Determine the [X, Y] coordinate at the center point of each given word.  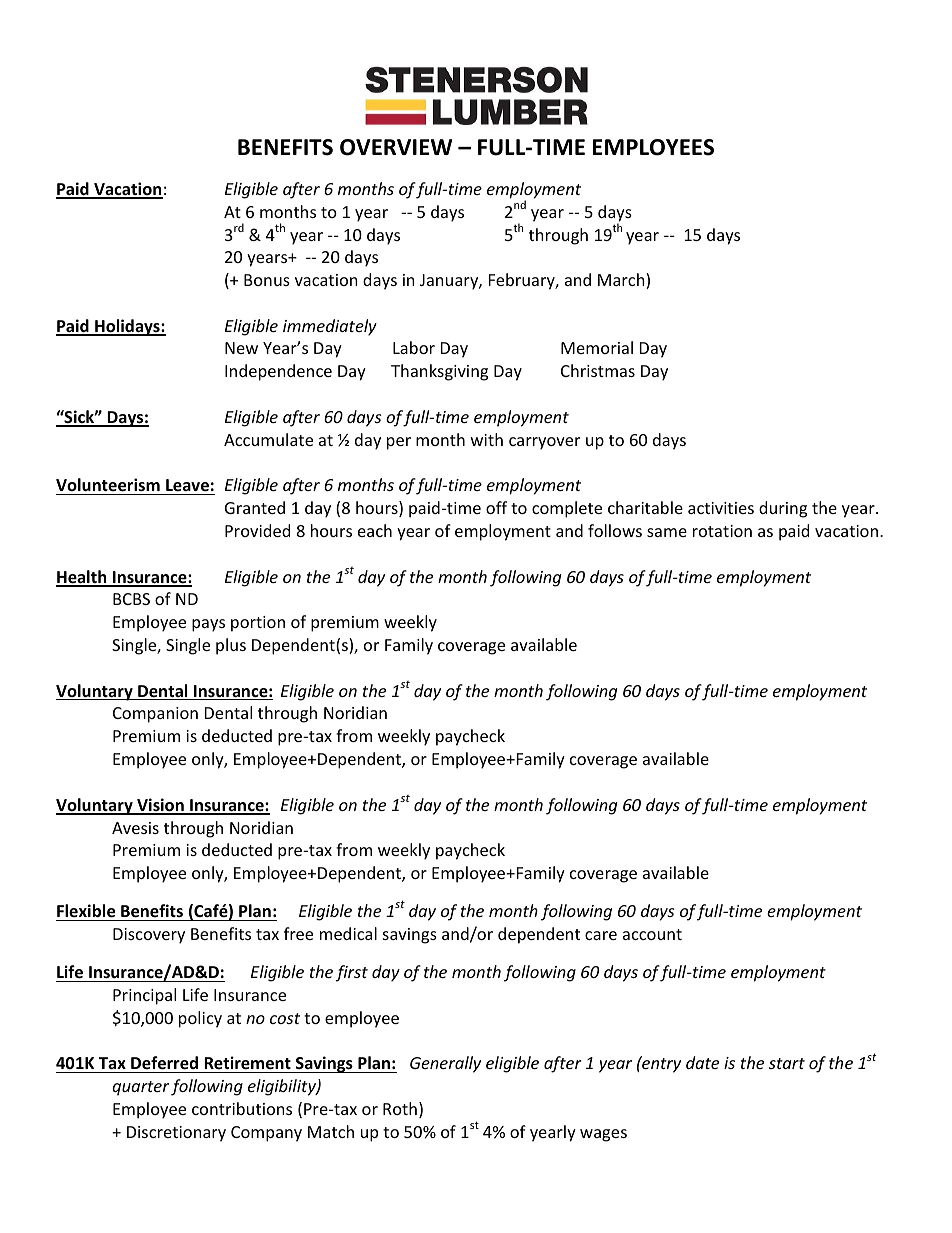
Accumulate [268, 439]
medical [348, 933]
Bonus [267, 280]
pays [208, 625]
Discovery [149, 936]
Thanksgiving [439, 372]
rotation [722, 531]
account [652, 934]
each [375, 530]
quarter [140, 1088]
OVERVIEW [396, 147]
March [622, 281]
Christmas [598, 370]
